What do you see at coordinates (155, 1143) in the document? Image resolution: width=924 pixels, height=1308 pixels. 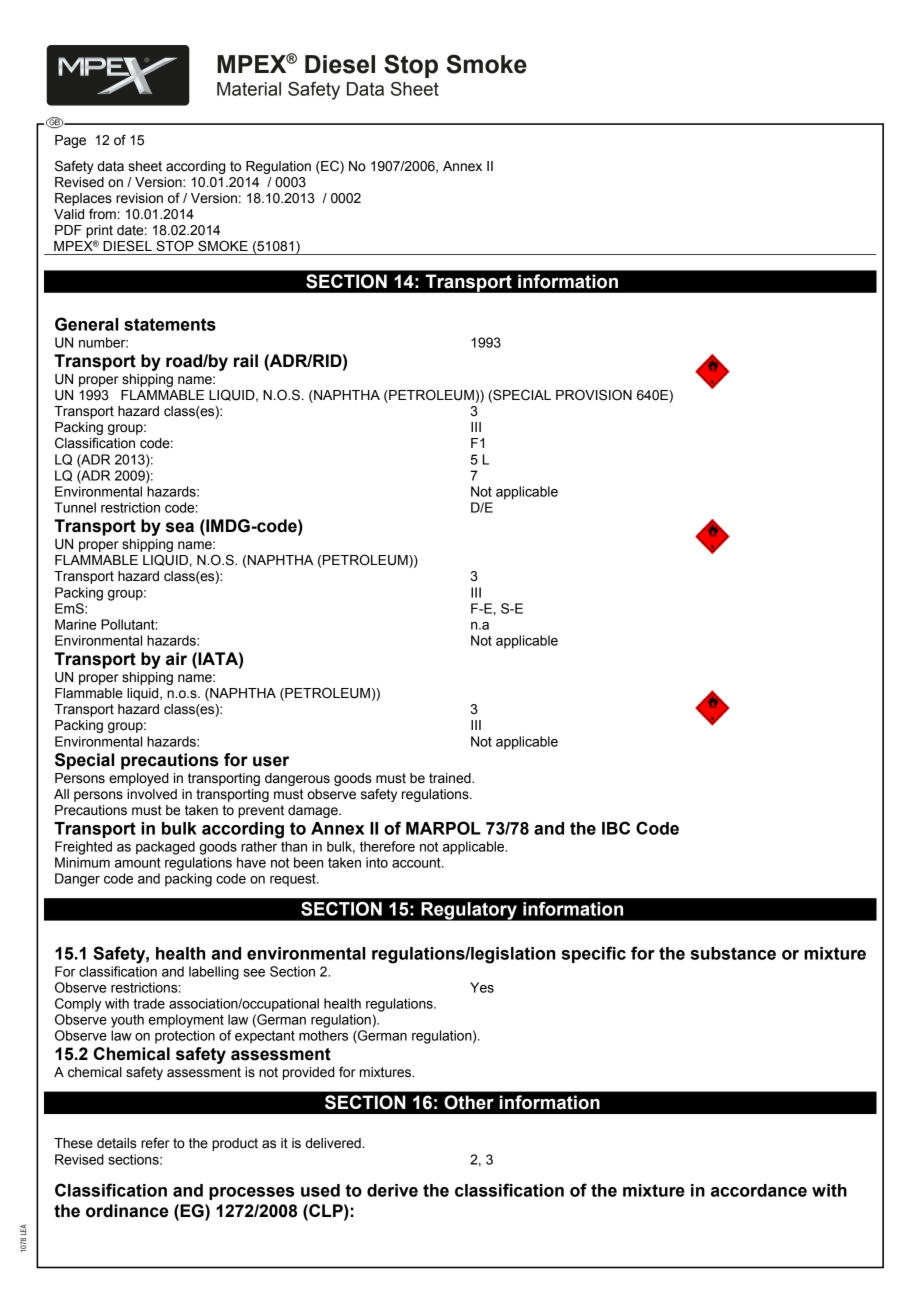 I see `refer` at bounding box center [155, 1143].
